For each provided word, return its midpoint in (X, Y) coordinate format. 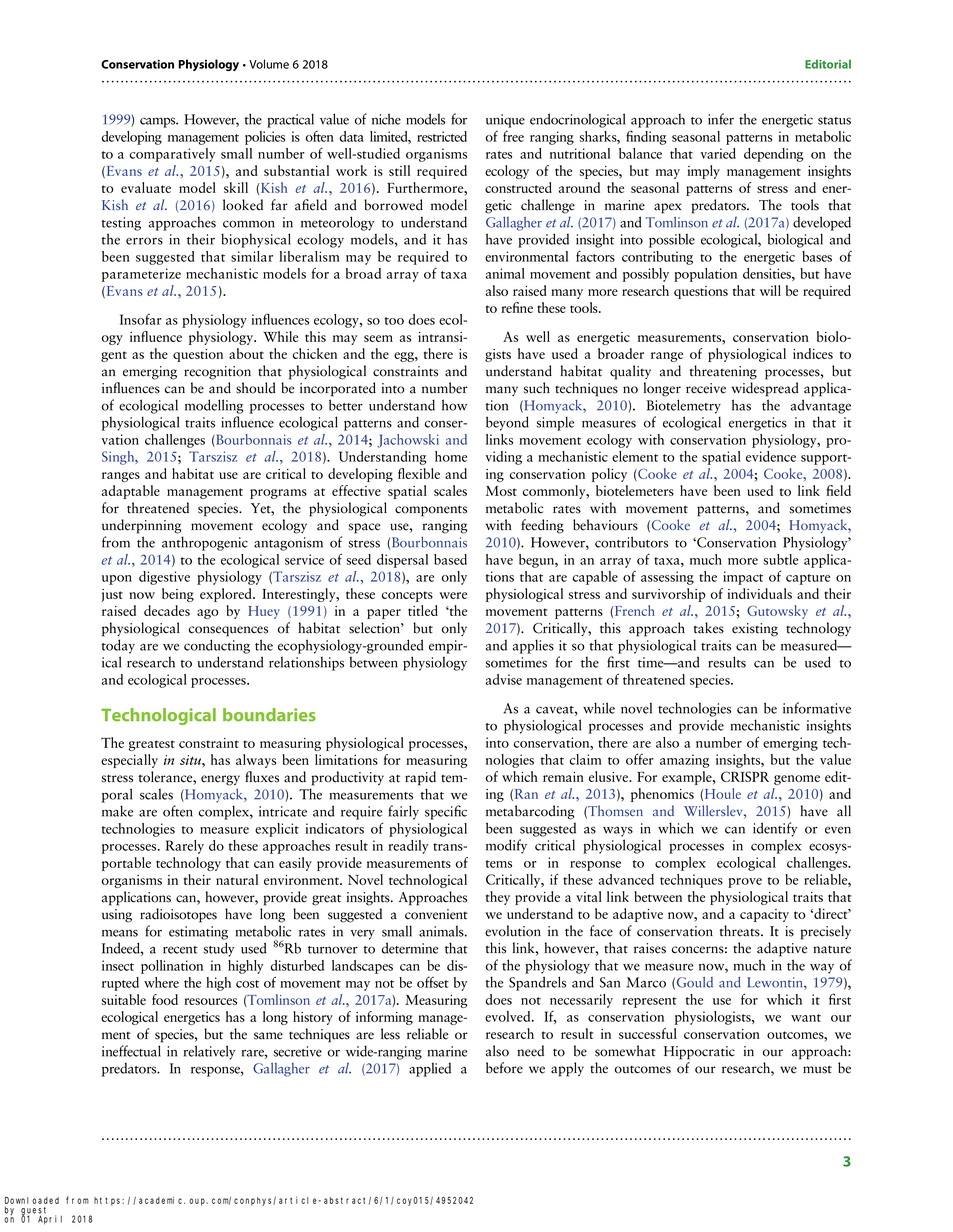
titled (423, 610)
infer (721, 119)
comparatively (173, 155)
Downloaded (32, 1202)
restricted (442, 136)
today (118, 646)
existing (755, 630)
